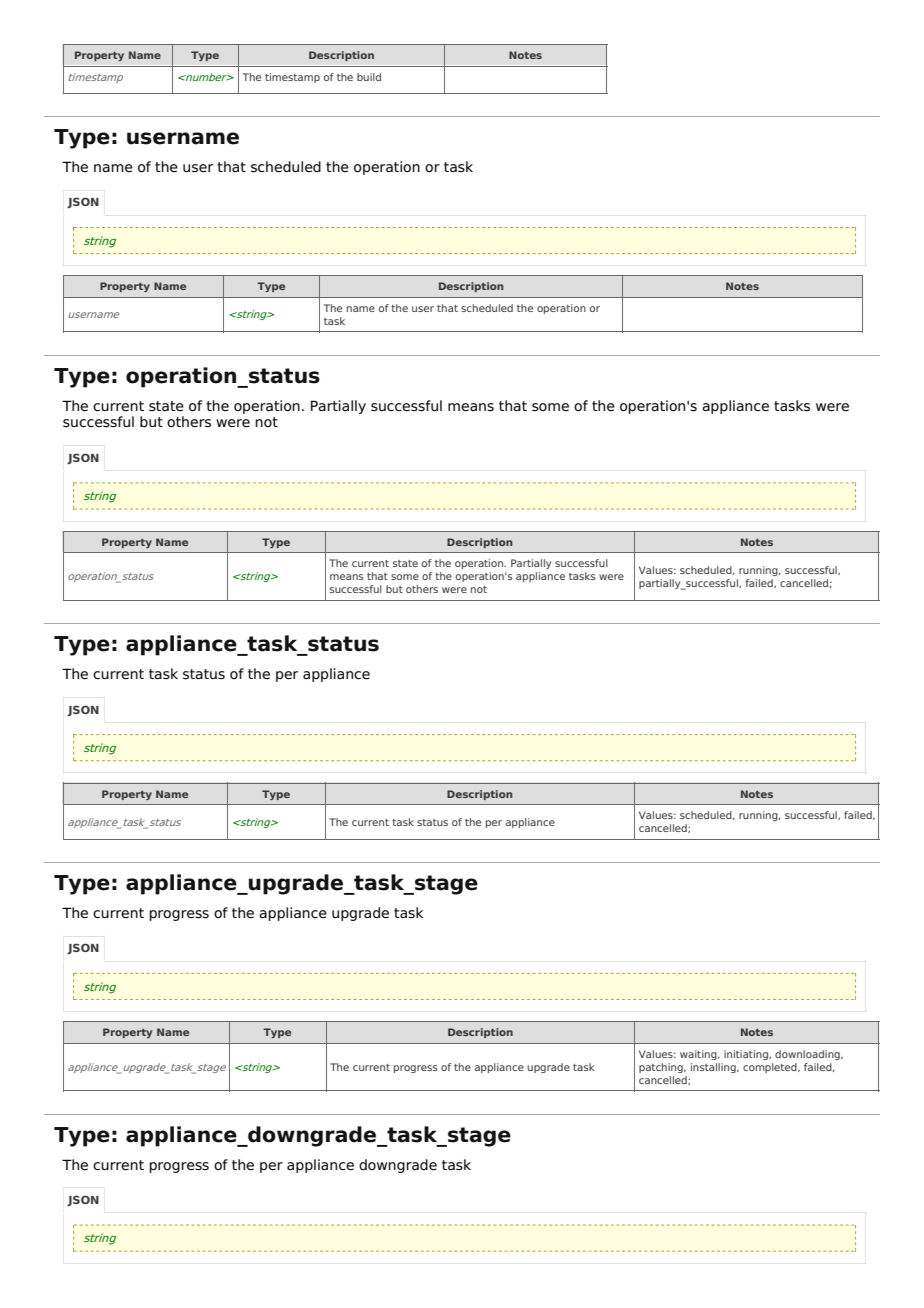 The image size is (924, 1308). Describe the element at coordinates (771, 1068) in the page. I see `completed` at that location.
